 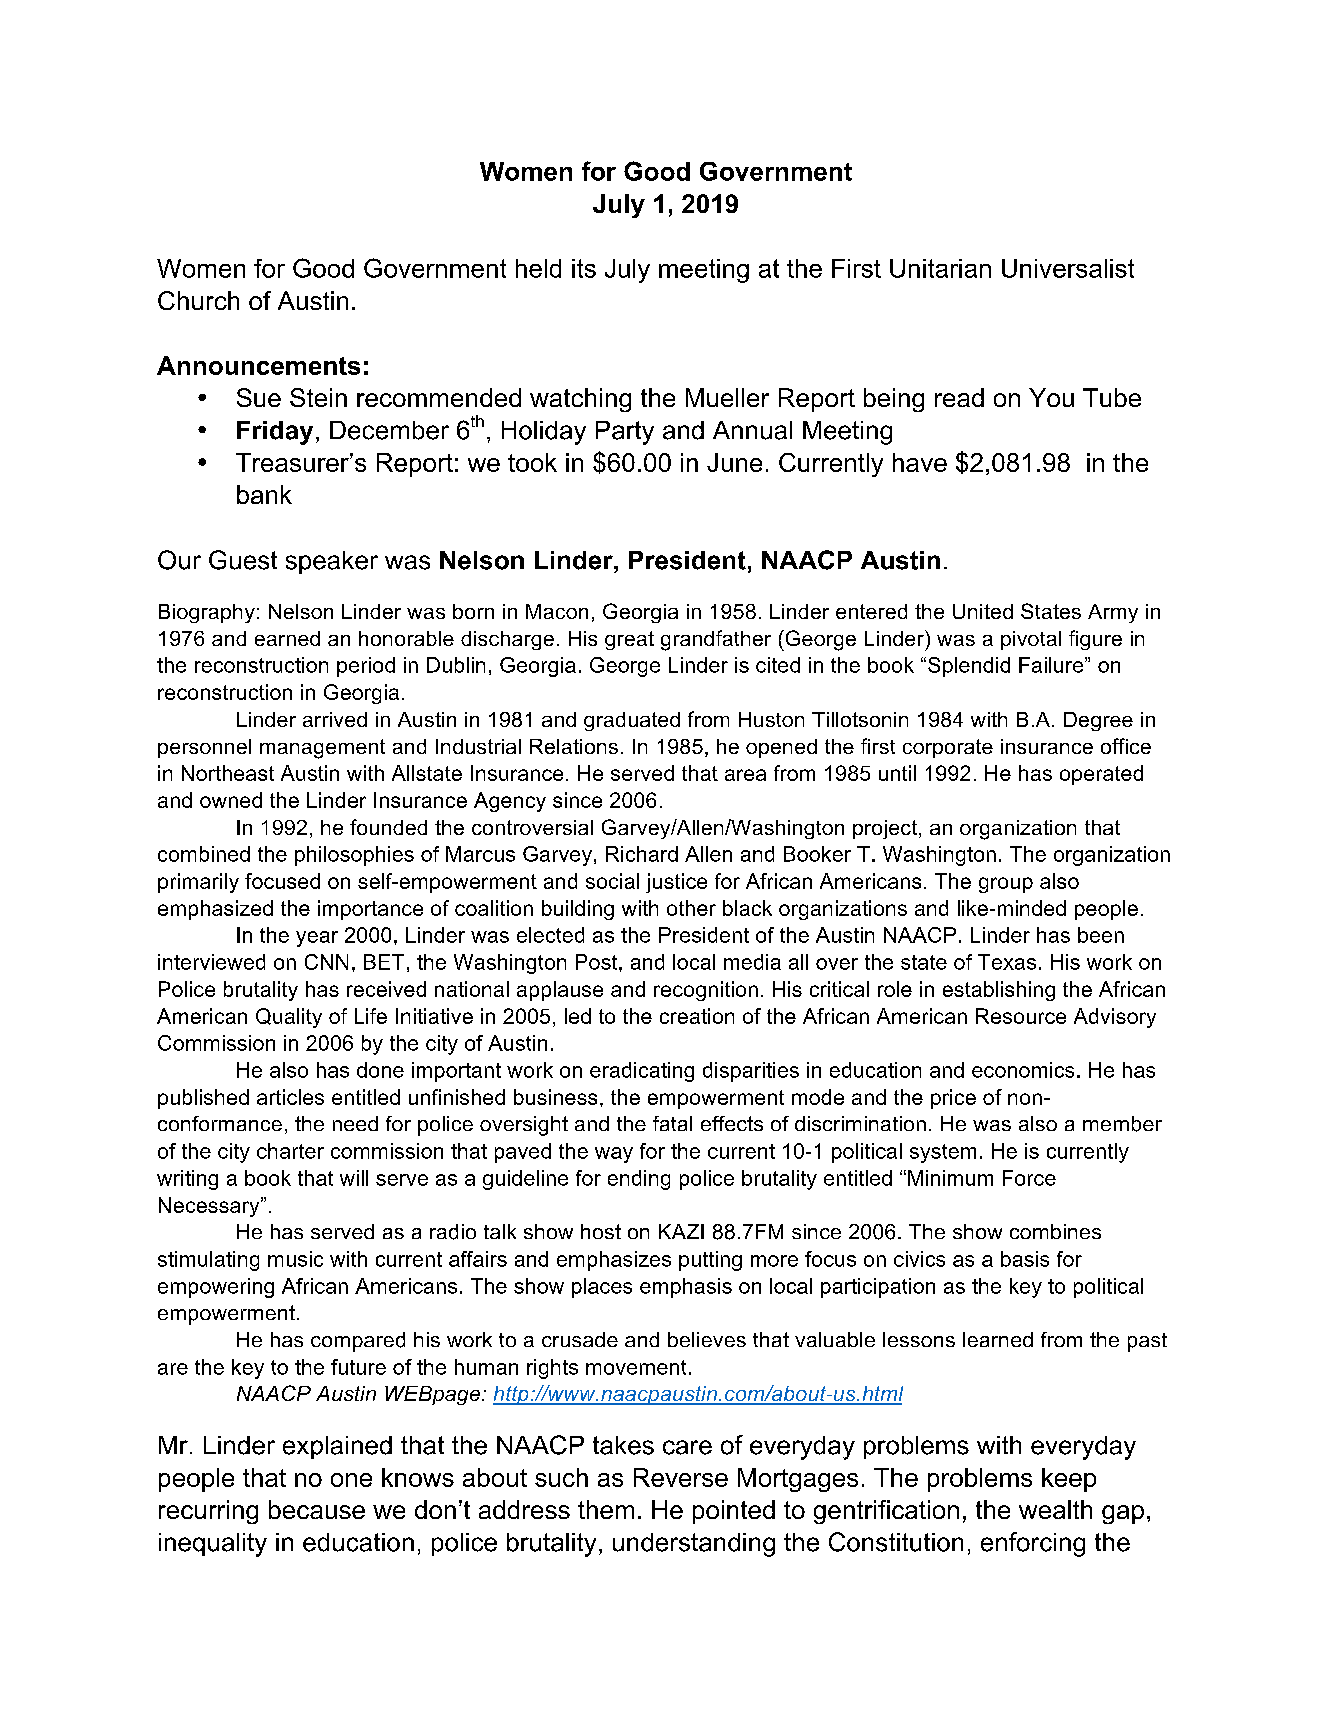 What do you see at coordinates (681, 1231) in the screenshot?
I see `KAZI` at bounding box center [681, 1231].
